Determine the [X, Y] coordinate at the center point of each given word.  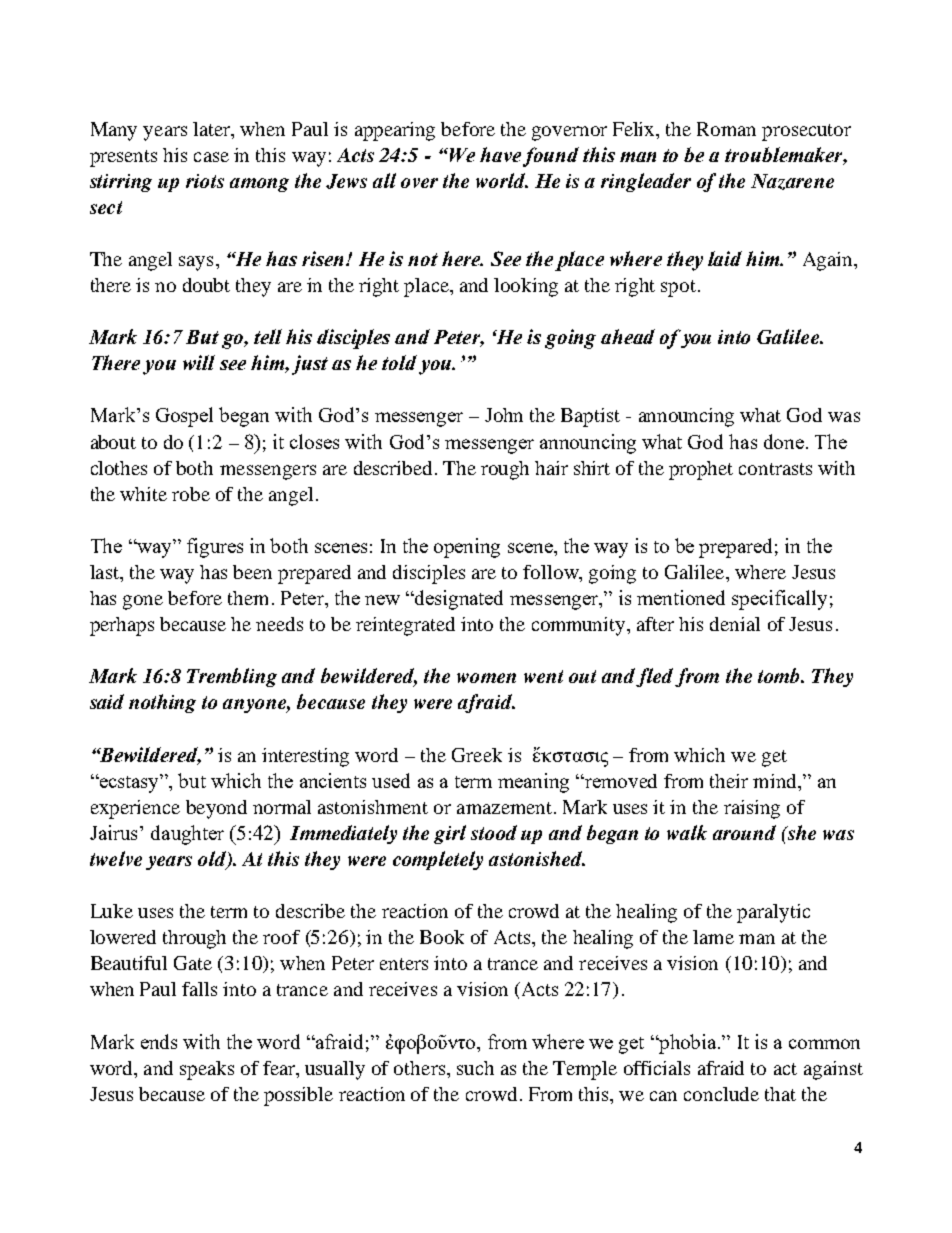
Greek [477, 755]
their [729, 781]
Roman [726, 129]
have [500, 154]
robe [191, 494]
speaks [207, 1070]
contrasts [775, 469]
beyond [216, 809]
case [211, 157]
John [504, 415]
